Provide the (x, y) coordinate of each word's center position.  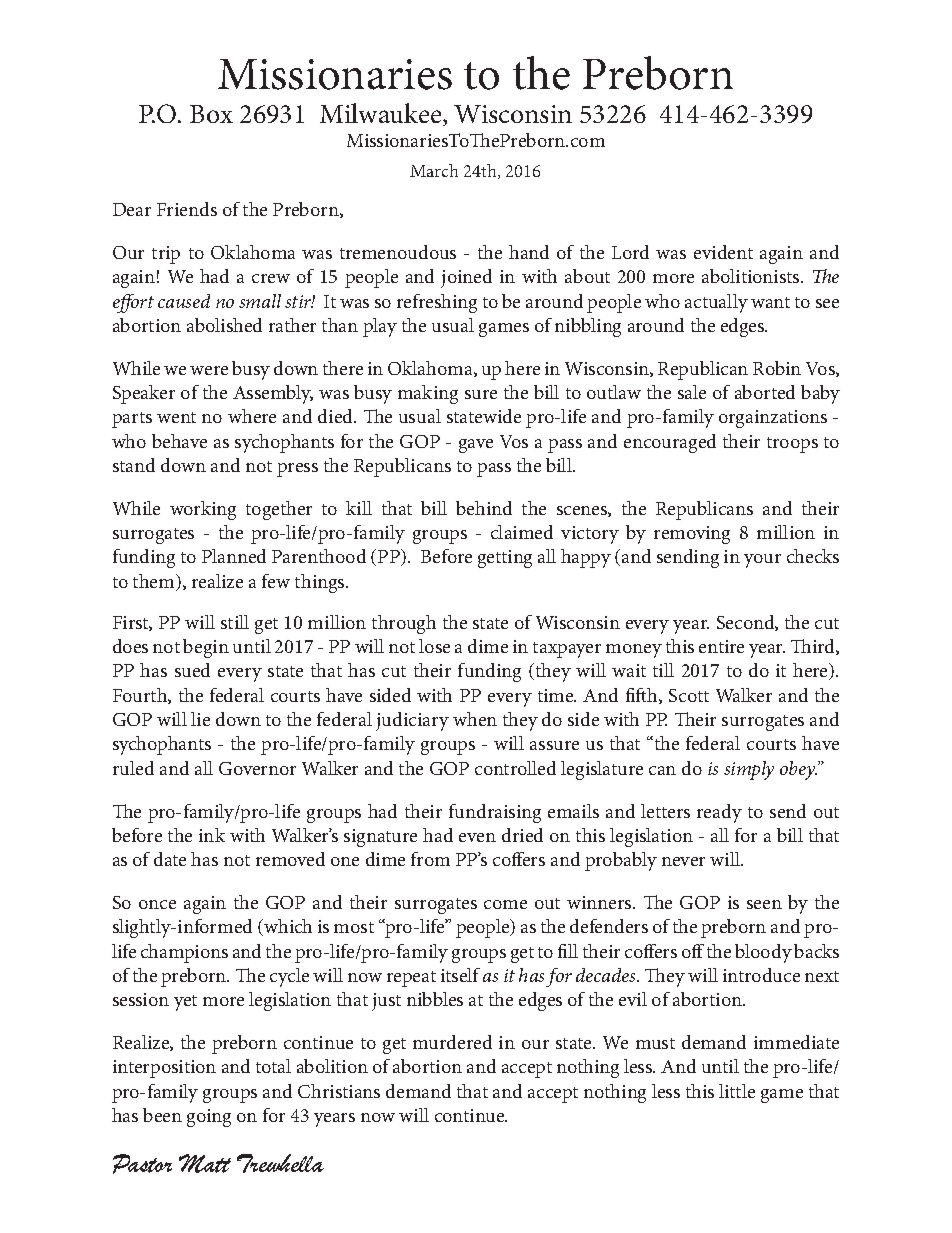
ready (719, 813)
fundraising (495, 813)
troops (792, 445)
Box (211, 114)
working (203, 510)
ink (212, 835)
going (209, 1118)
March (434, 170)
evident (723, 252)
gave (476, 446)
